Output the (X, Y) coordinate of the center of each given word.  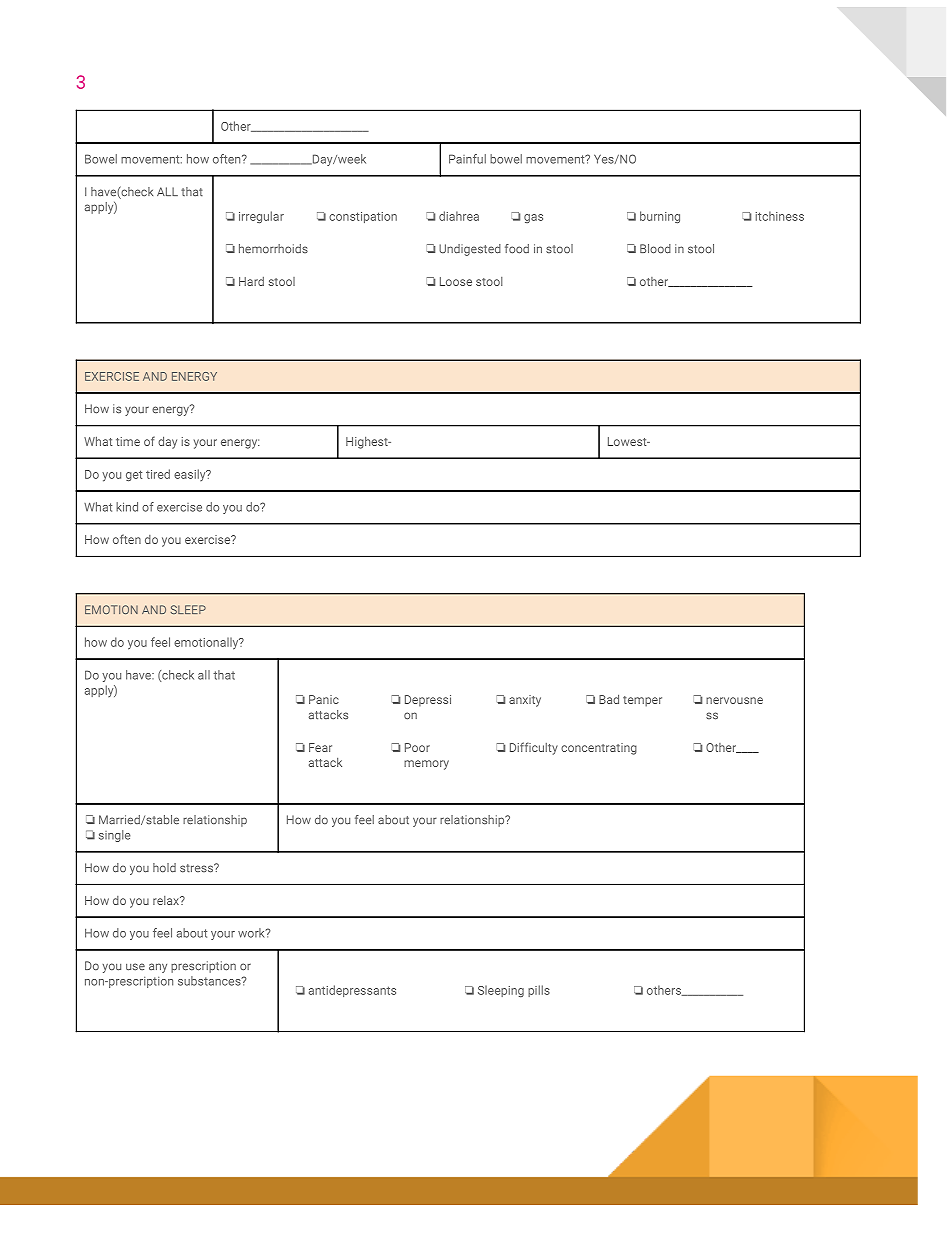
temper (642, 701)
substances (210, 981)
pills (539, 991)
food (517, 249)
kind (127, 507)
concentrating (599, 749)
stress (197, 868)
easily (191, 475)
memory (426, 765)
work (252, 933)
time (128, 441)
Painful (467, 159)
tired (158, 474)
